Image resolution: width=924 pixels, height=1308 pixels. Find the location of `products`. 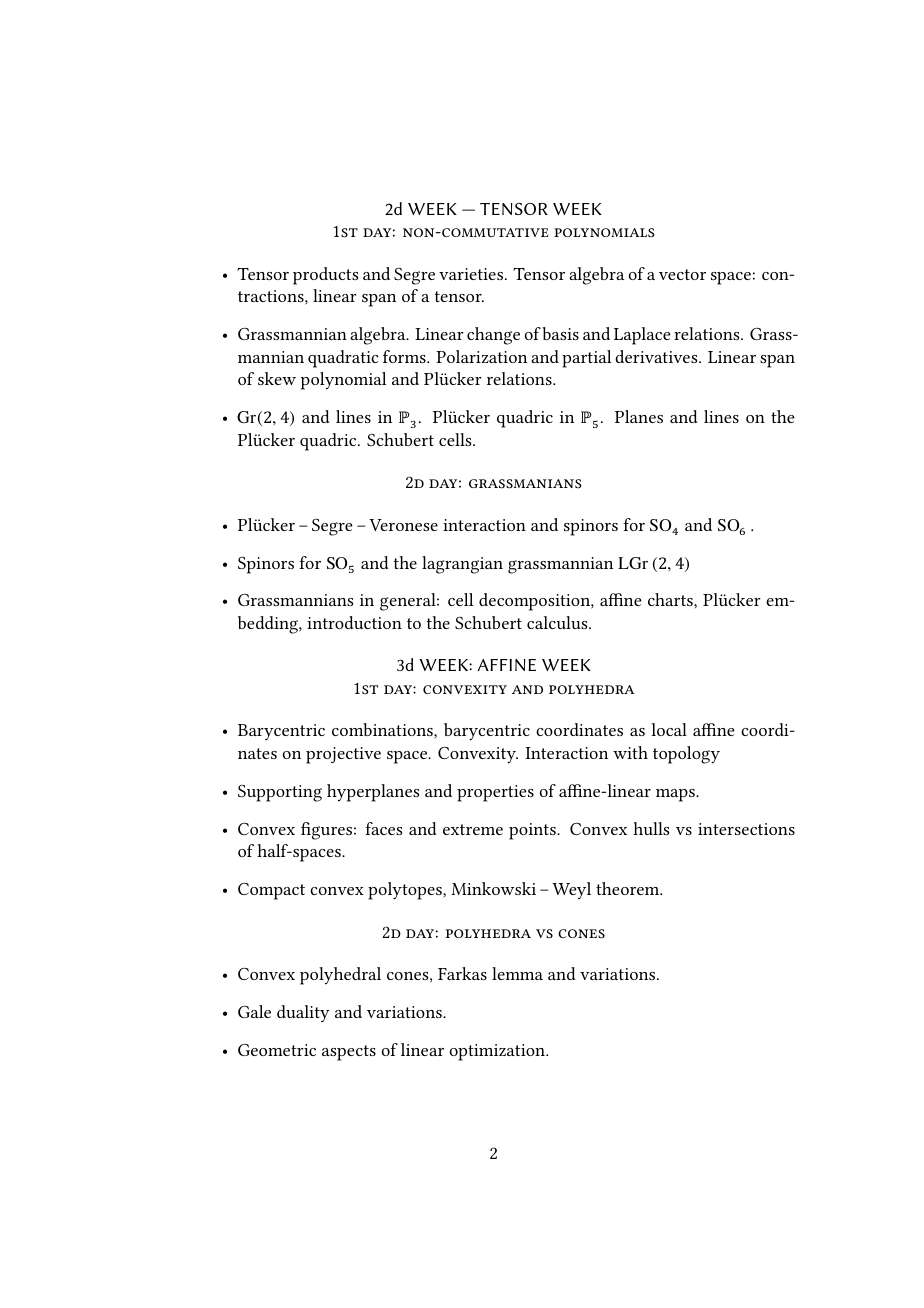

products is located at coordinates (325, 276).
